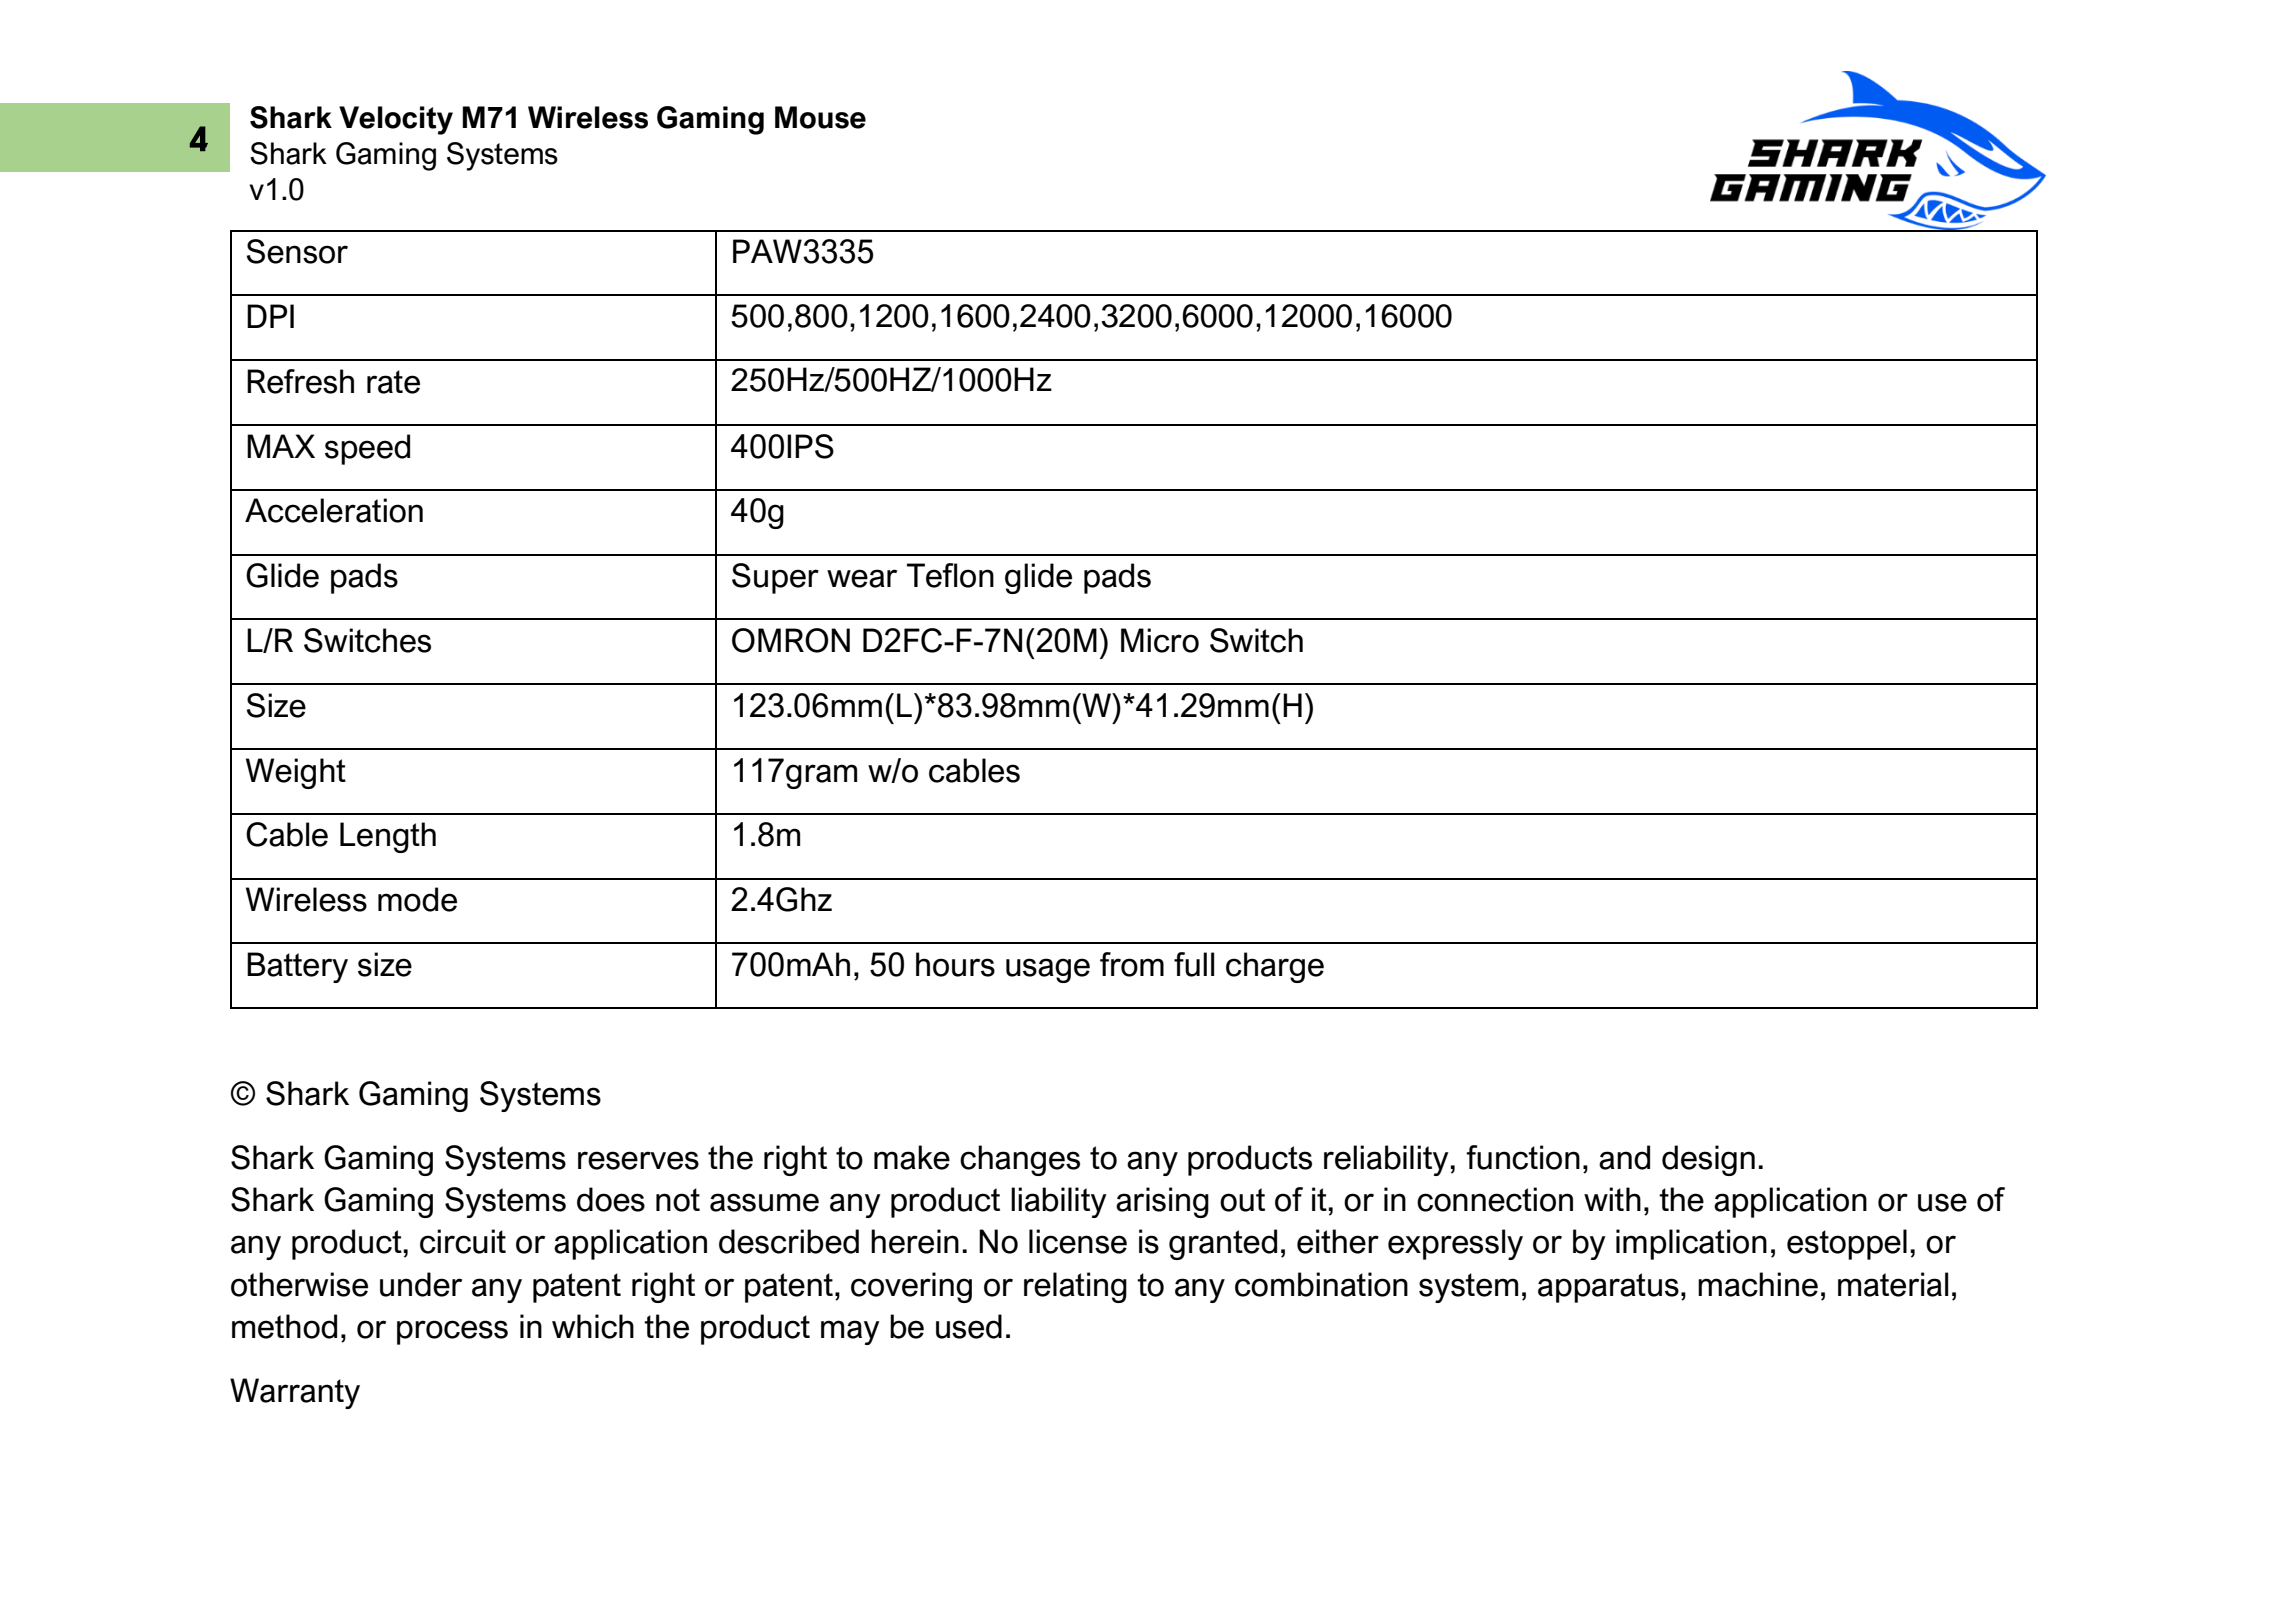 This screenshot has width=2277, height=1610. Describe the element at coordinates (820, 117) in the screenshot. I see `Mouse` at that location.
